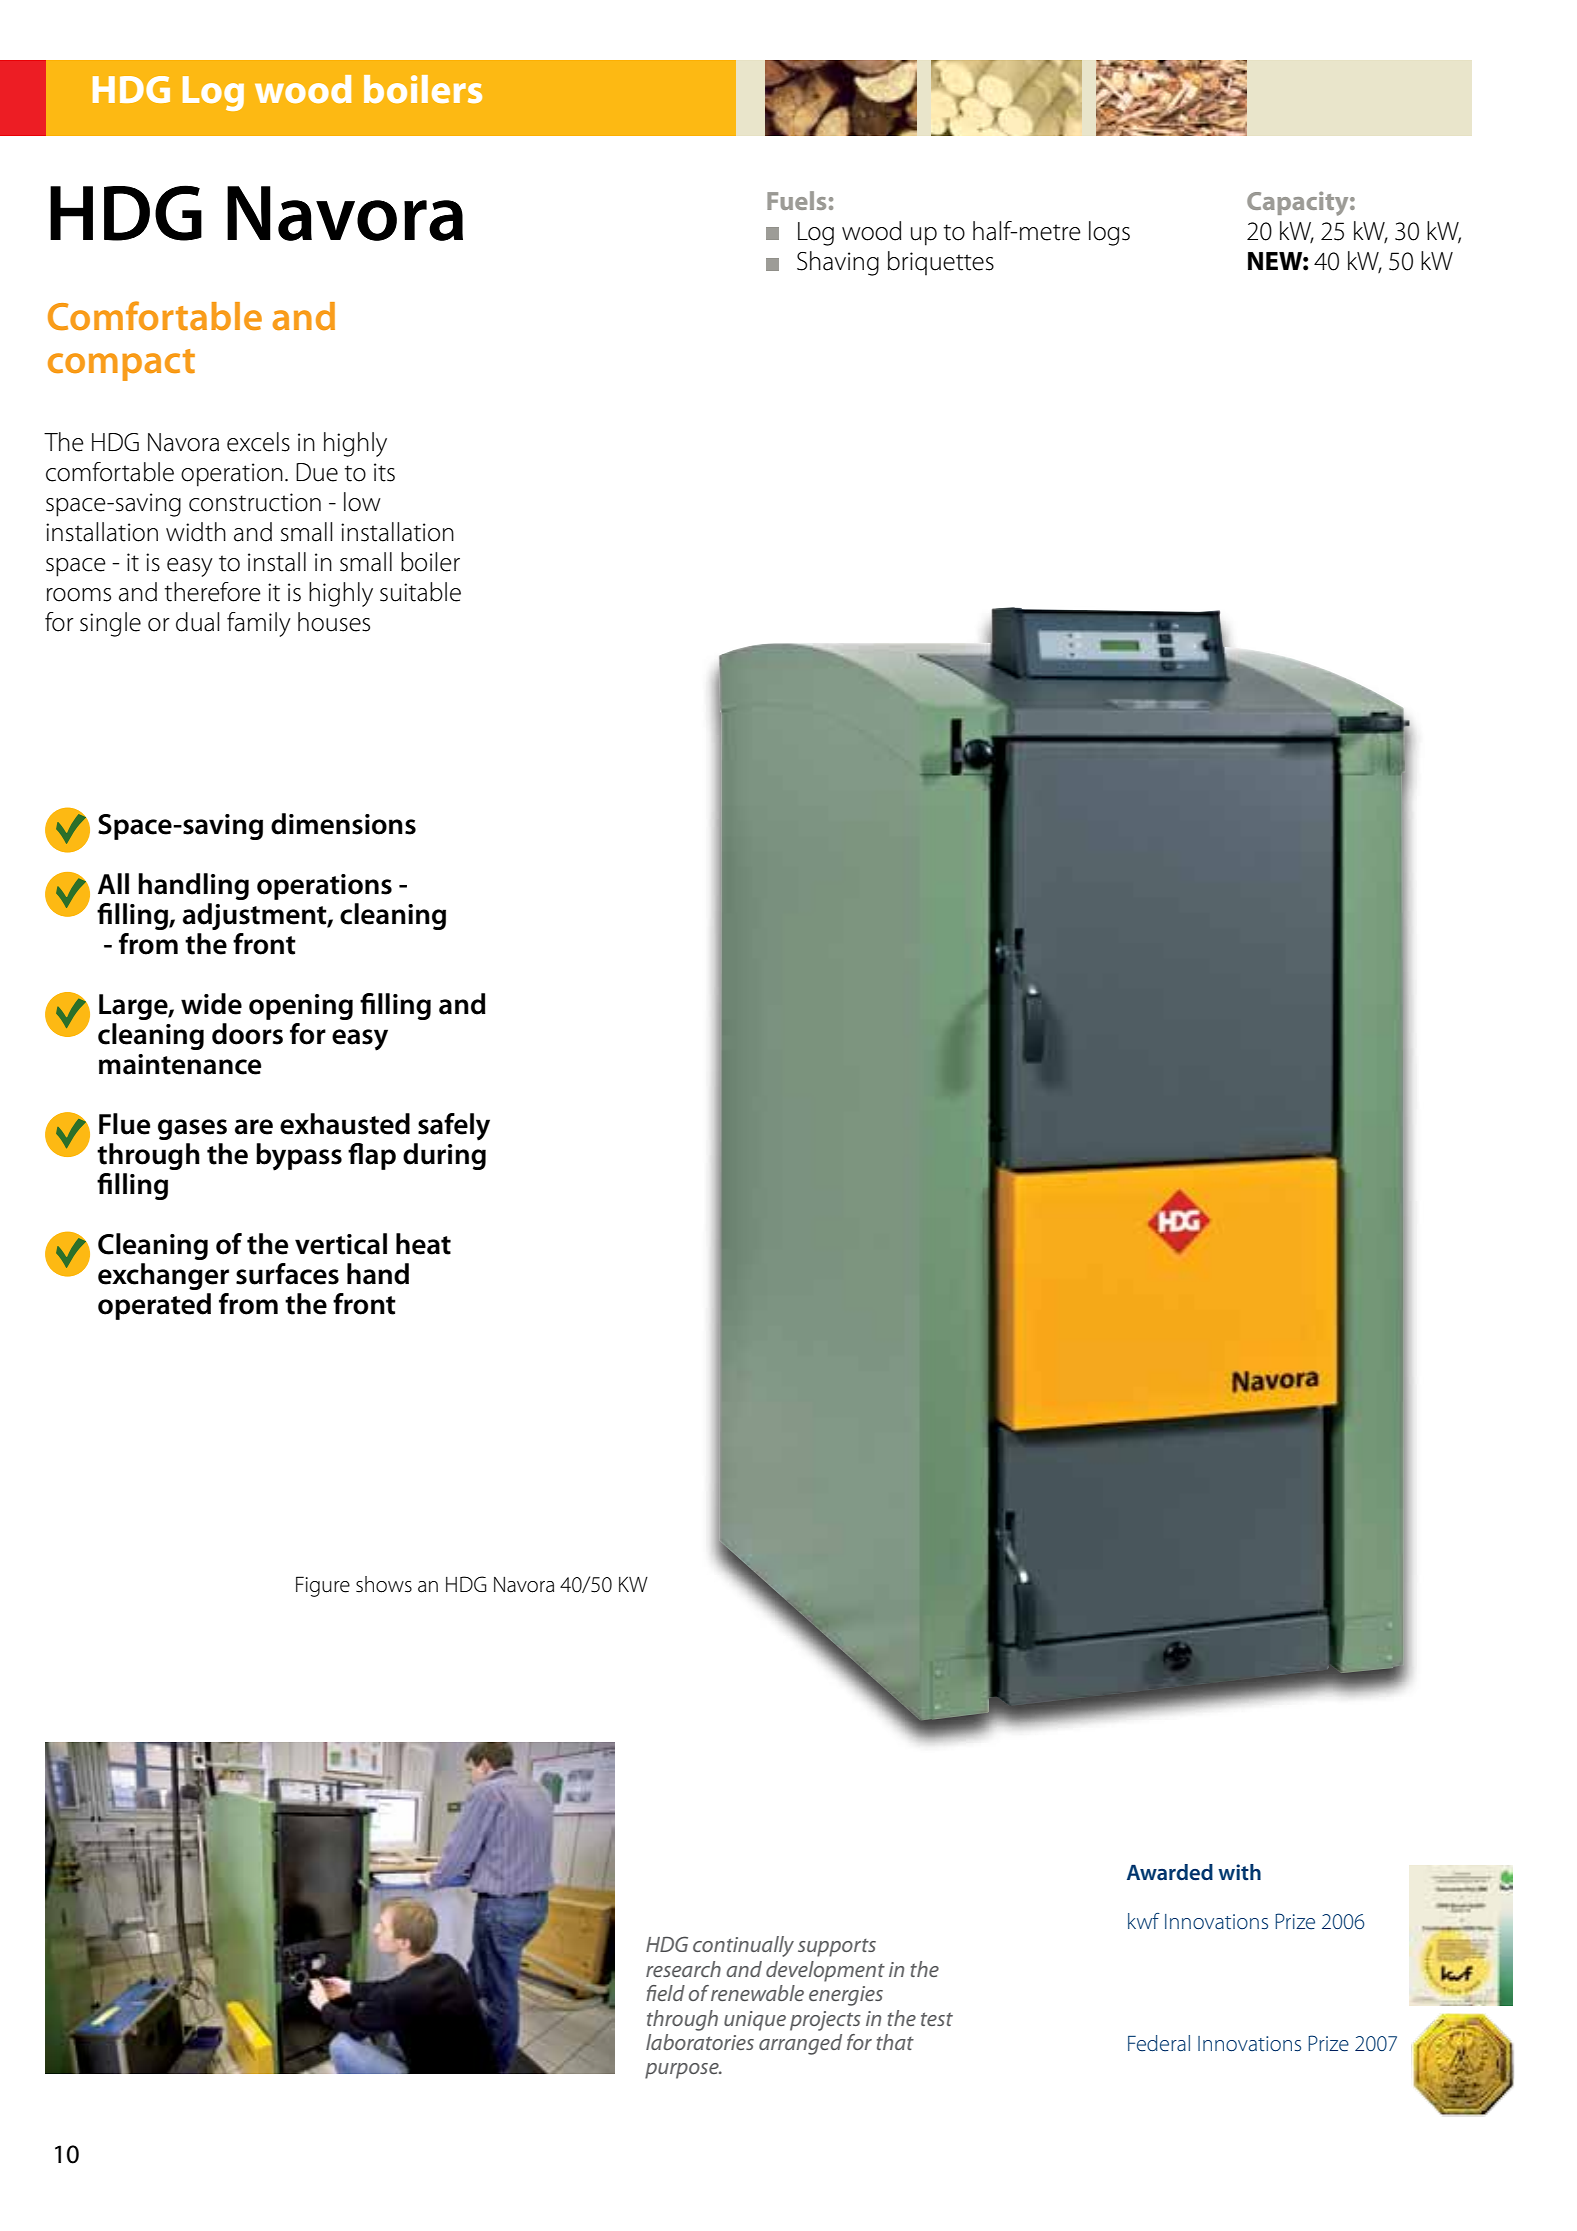 This document has width=1577, height=2231. What do you see at coordinates (121, 365) in the document?
I see `compact` at bounding box center [121, 365].
